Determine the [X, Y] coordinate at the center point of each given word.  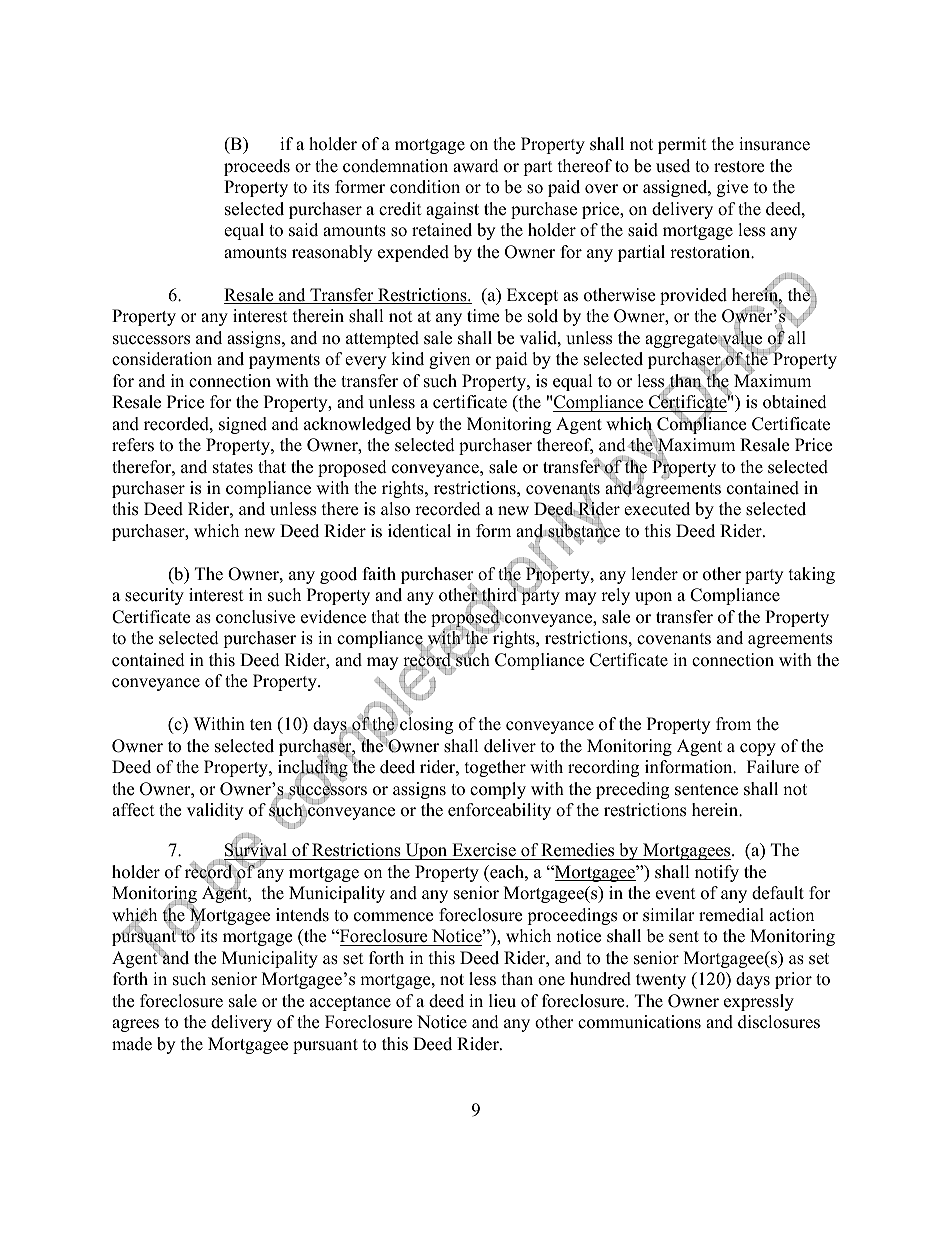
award [476, 166]
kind [407, 359]
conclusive [255, 617]
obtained [795, 402]
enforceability [499, 811]
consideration [162, 359]
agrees [135, 1025]
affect [133, 810]
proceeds [257, 167]
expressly [759, 1002]
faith [379, 573]
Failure [773, 767]
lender [654, 574]
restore [739, 167]
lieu [502, 1001]
